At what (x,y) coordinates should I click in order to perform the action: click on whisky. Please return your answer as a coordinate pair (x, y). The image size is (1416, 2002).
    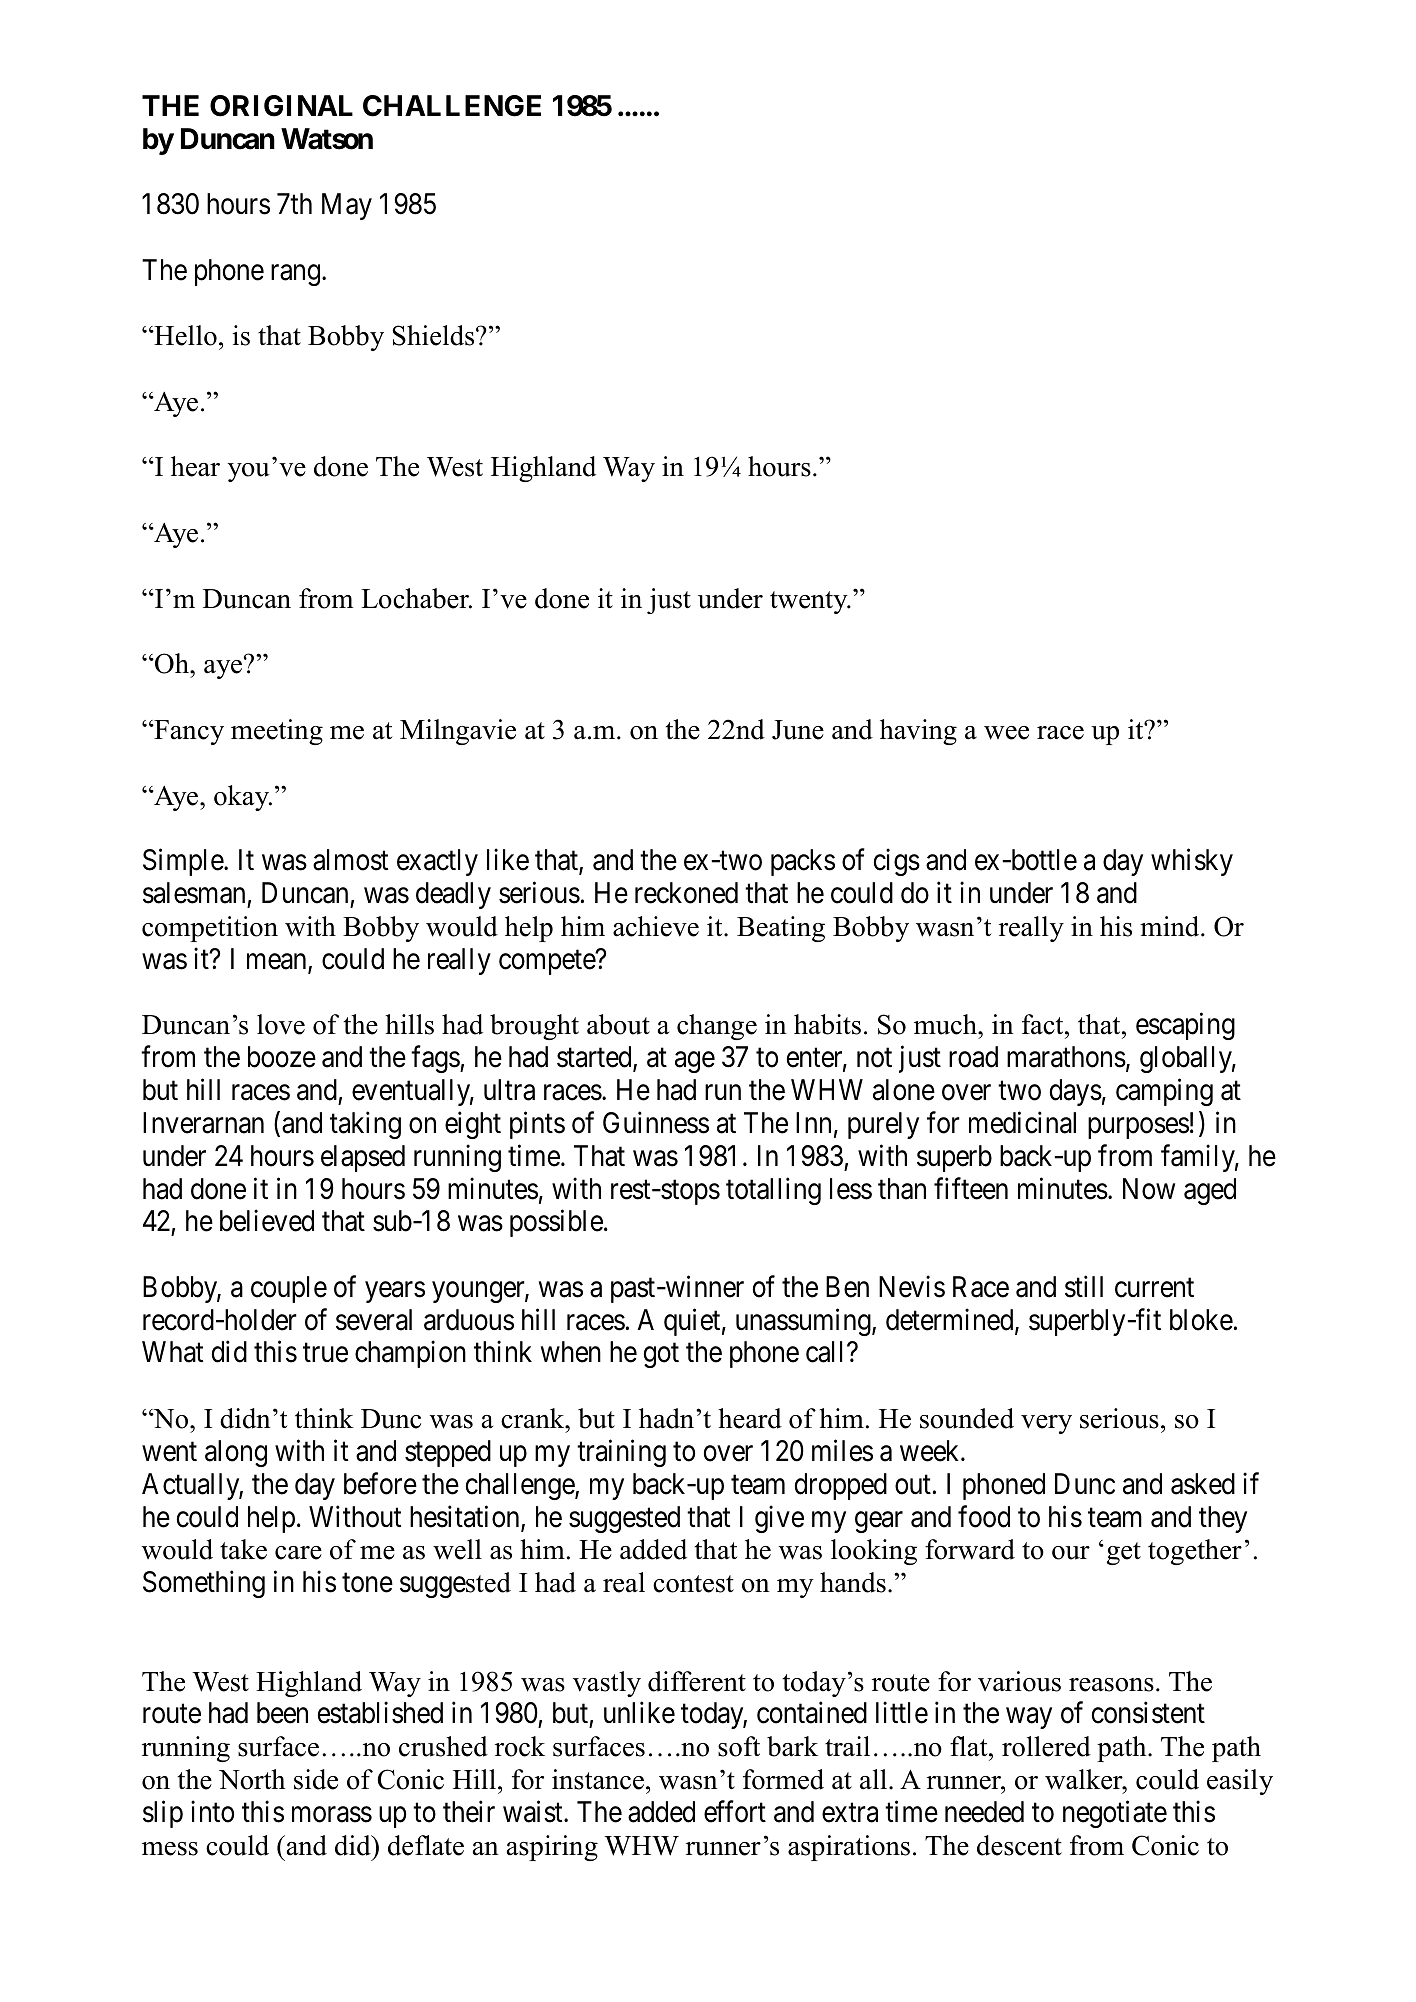
    Looking at the image, I should click on (1192, 862).
